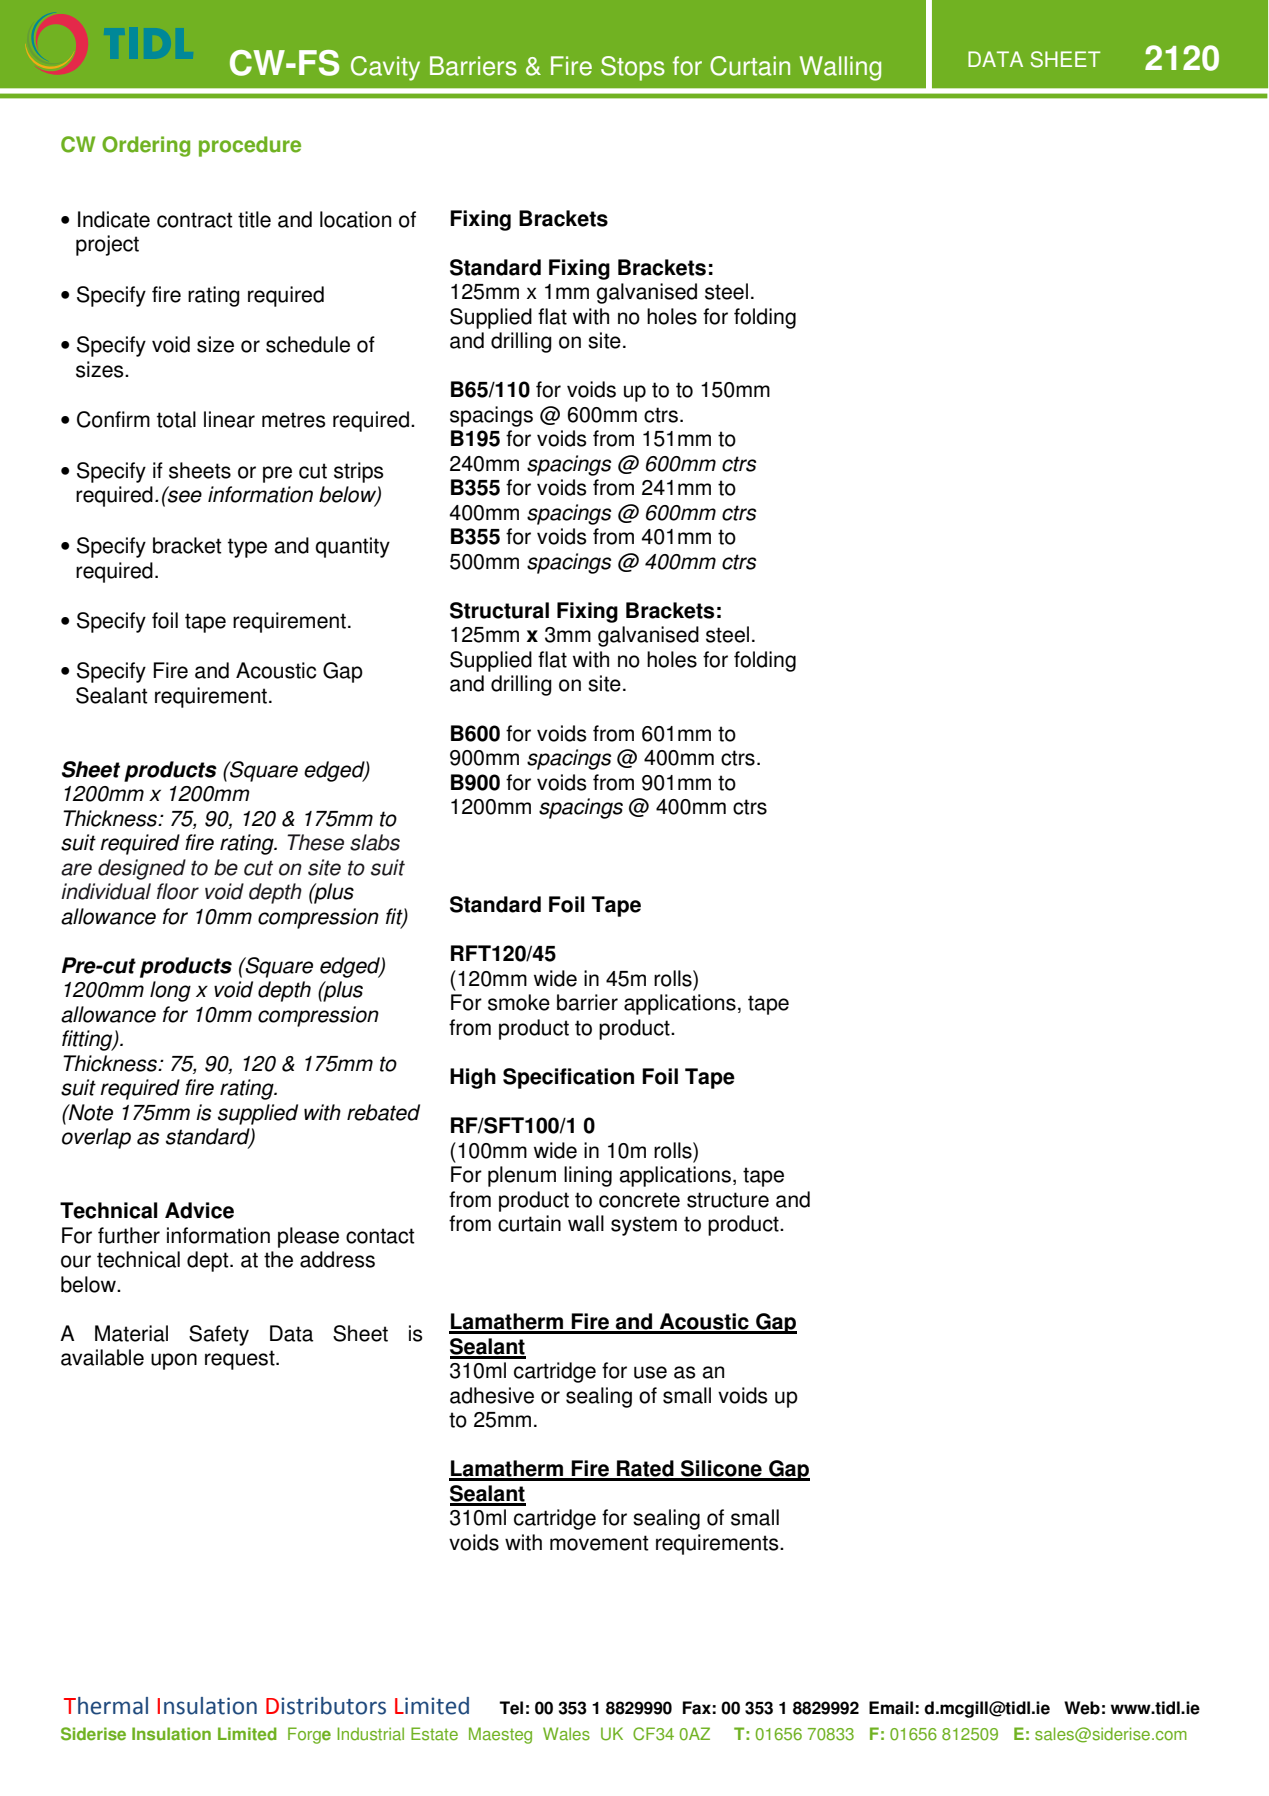  I want to click on structure, so click(728, 1200).
